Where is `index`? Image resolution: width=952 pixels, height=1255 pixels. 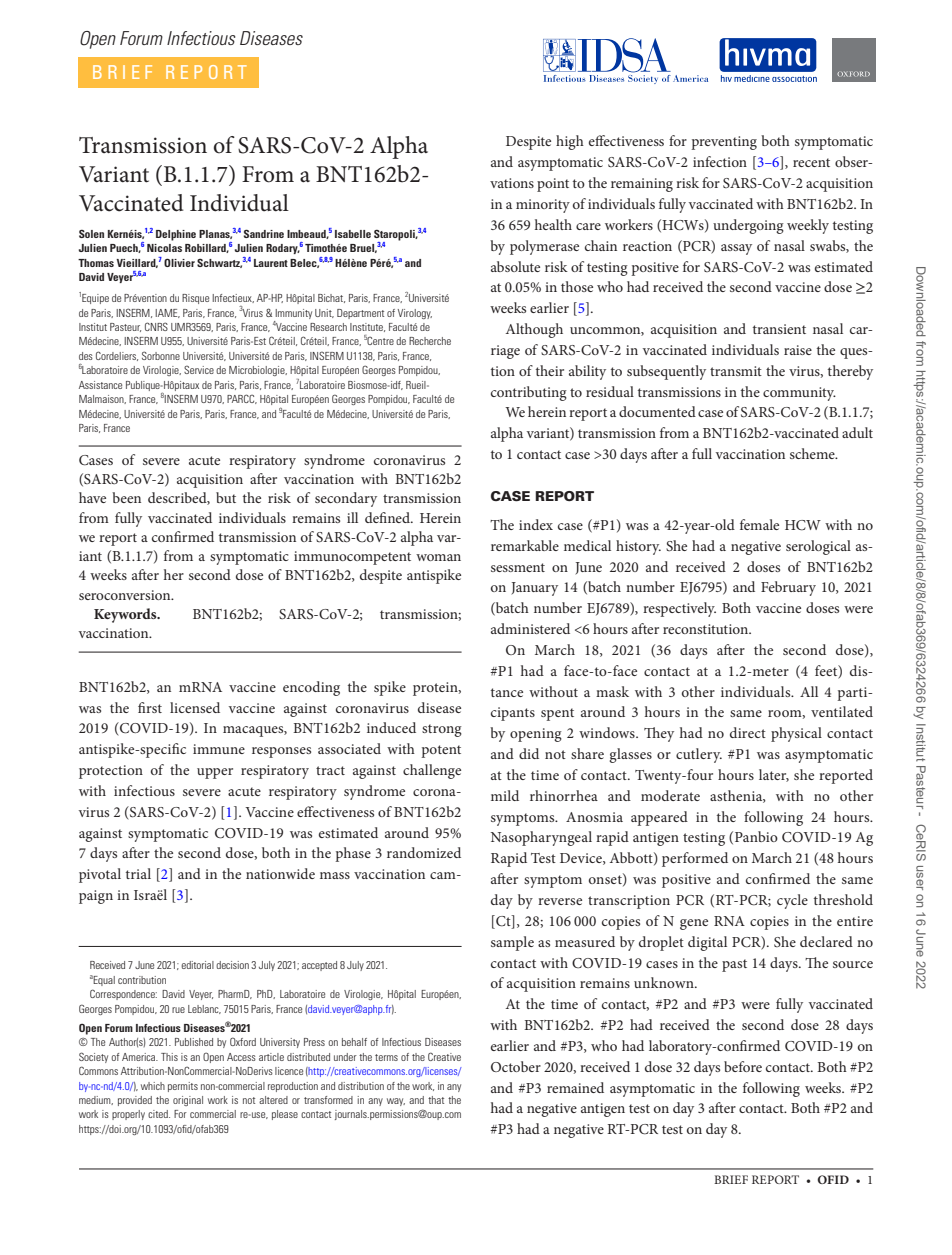
index is located at coordinates (536, 524).
